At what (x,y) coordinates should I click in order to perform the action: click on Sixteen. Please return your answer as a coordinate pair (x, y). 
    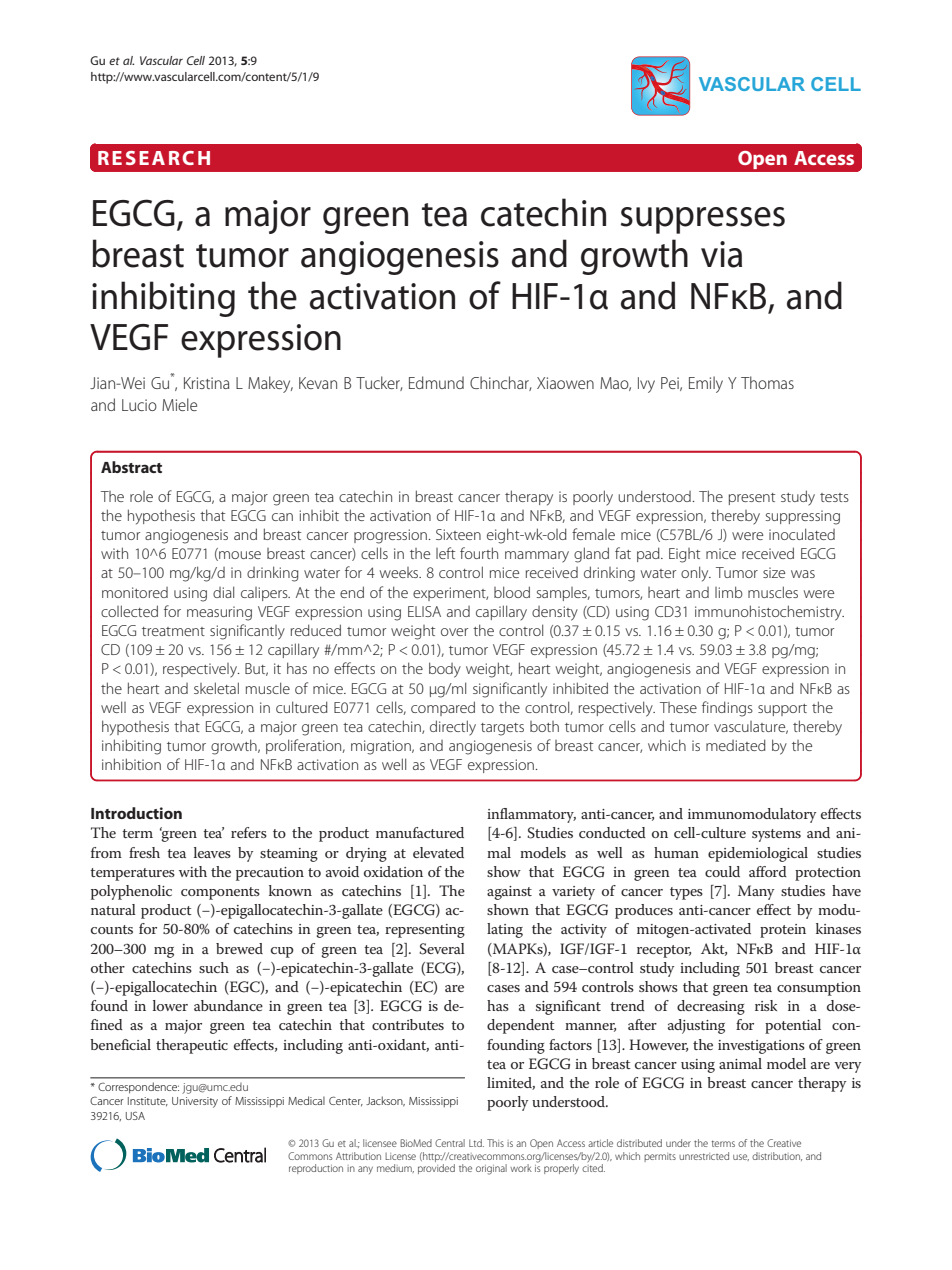
    Looking at the image, I should click on (458, 534).
